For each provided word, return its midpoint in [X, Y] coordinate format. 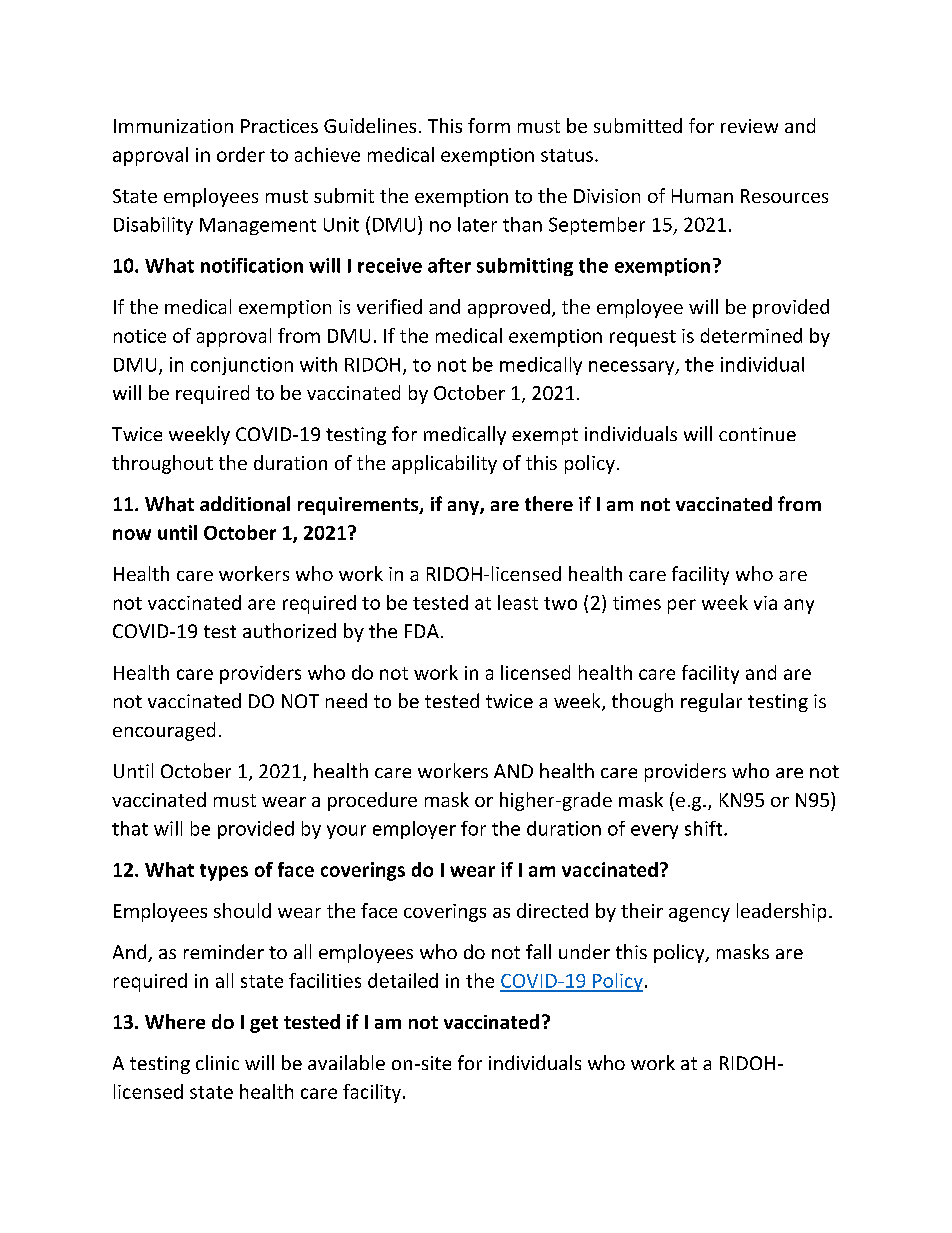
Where [175, 1021]
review [749, 126]
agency [699, 915]
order [241, 154]
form [489, 125]
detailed [403, 980]
